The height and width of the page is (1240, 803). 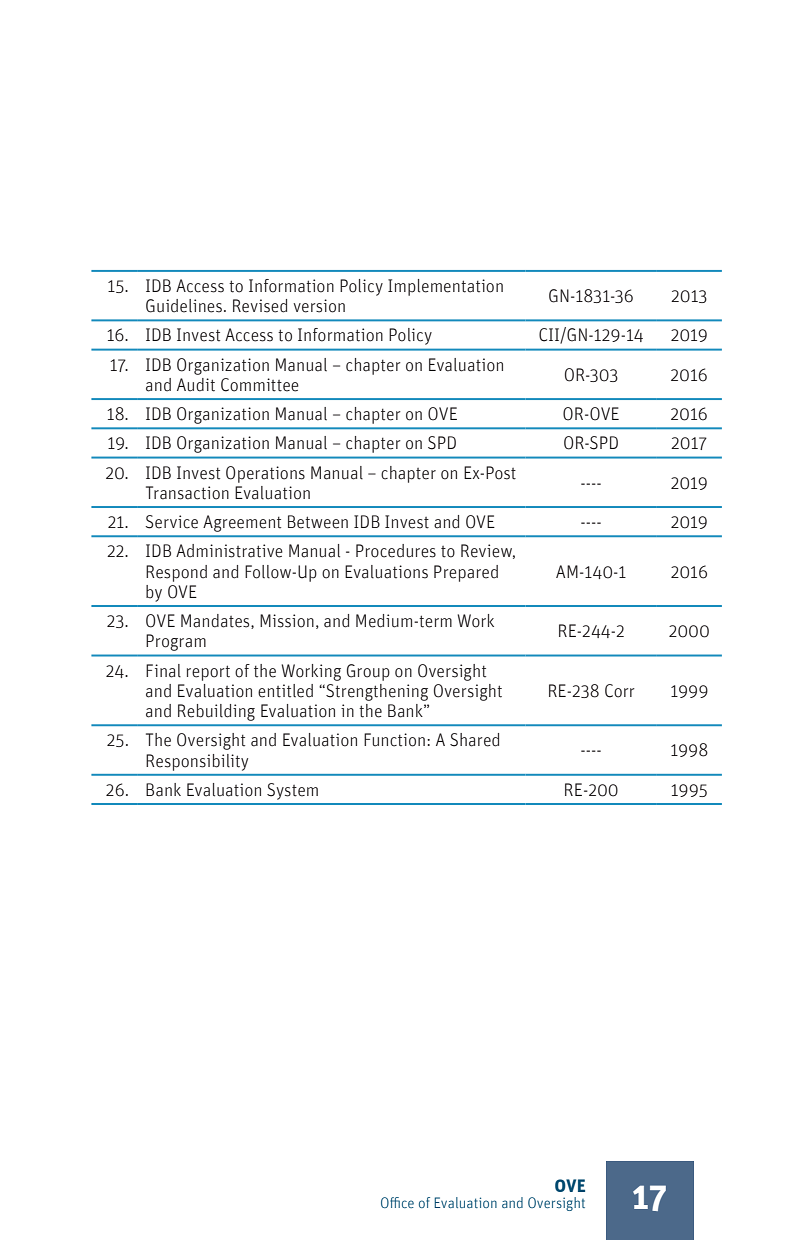 What do you see at coordinates (216, 712) in the page?
I see `Rebuilding` at bounding box center [216, 712].
